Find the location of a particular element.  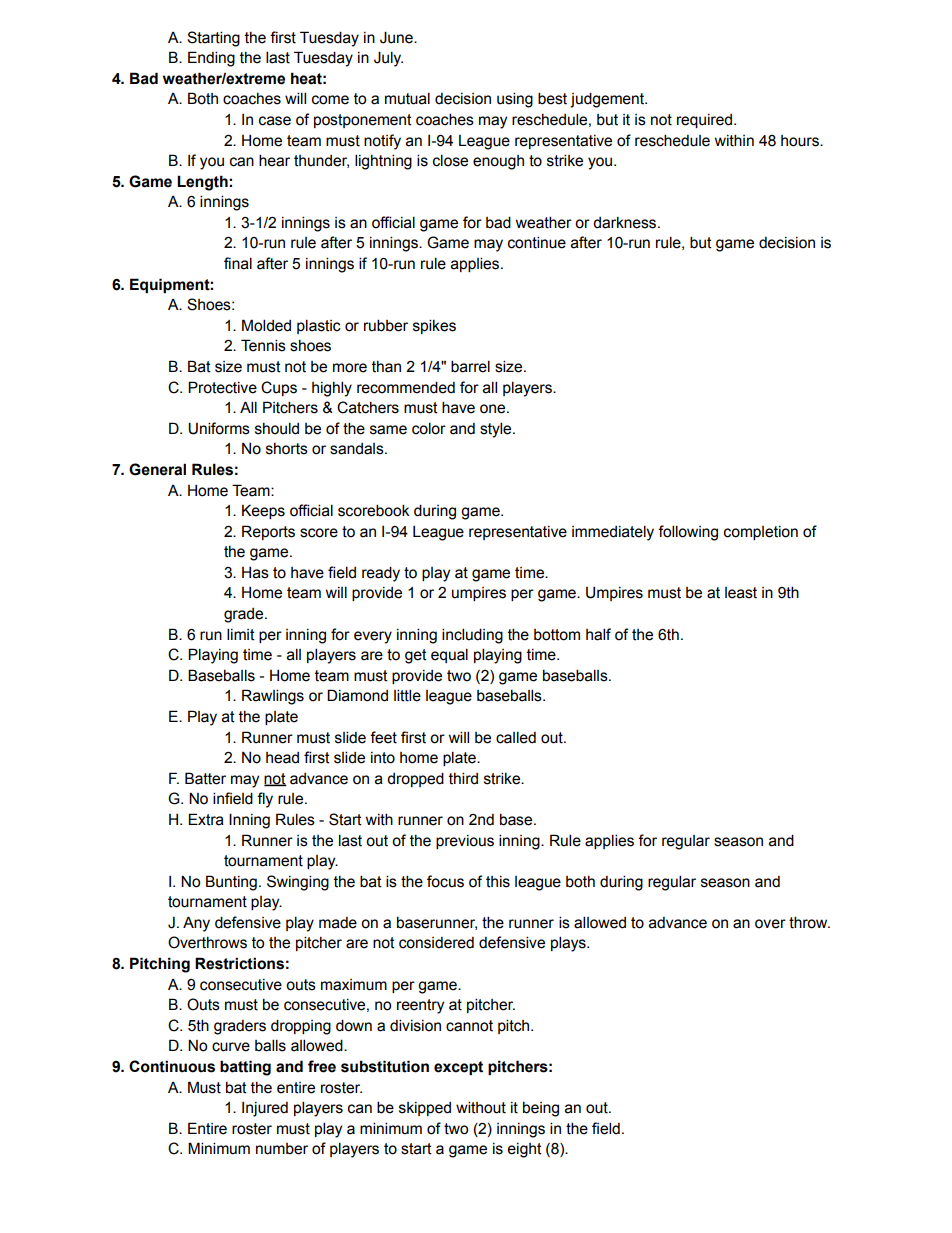

Injured is located at coordinates (265, 1109).
